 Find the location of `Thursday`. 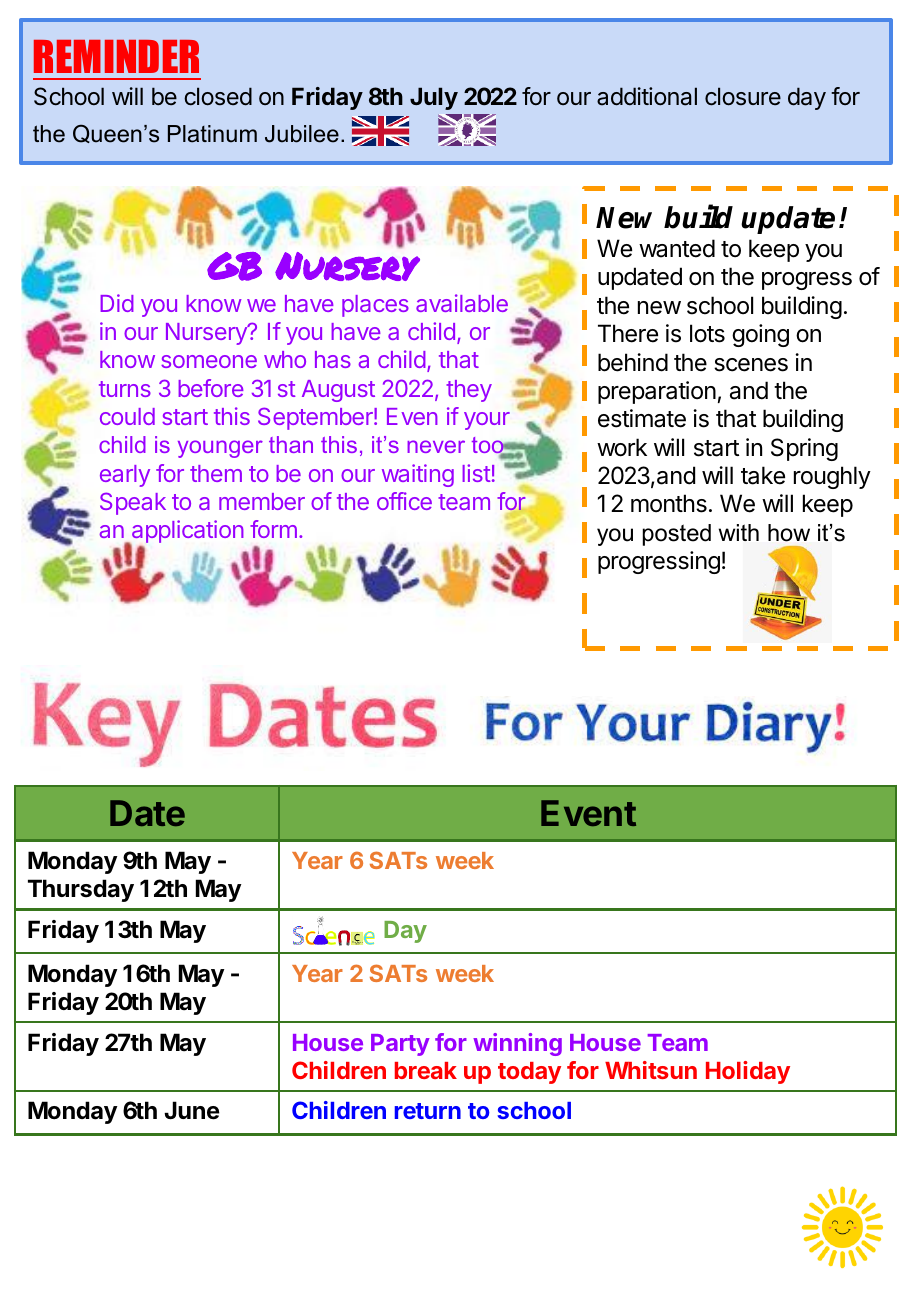

Thursday is located at coordinates (81, 890).
